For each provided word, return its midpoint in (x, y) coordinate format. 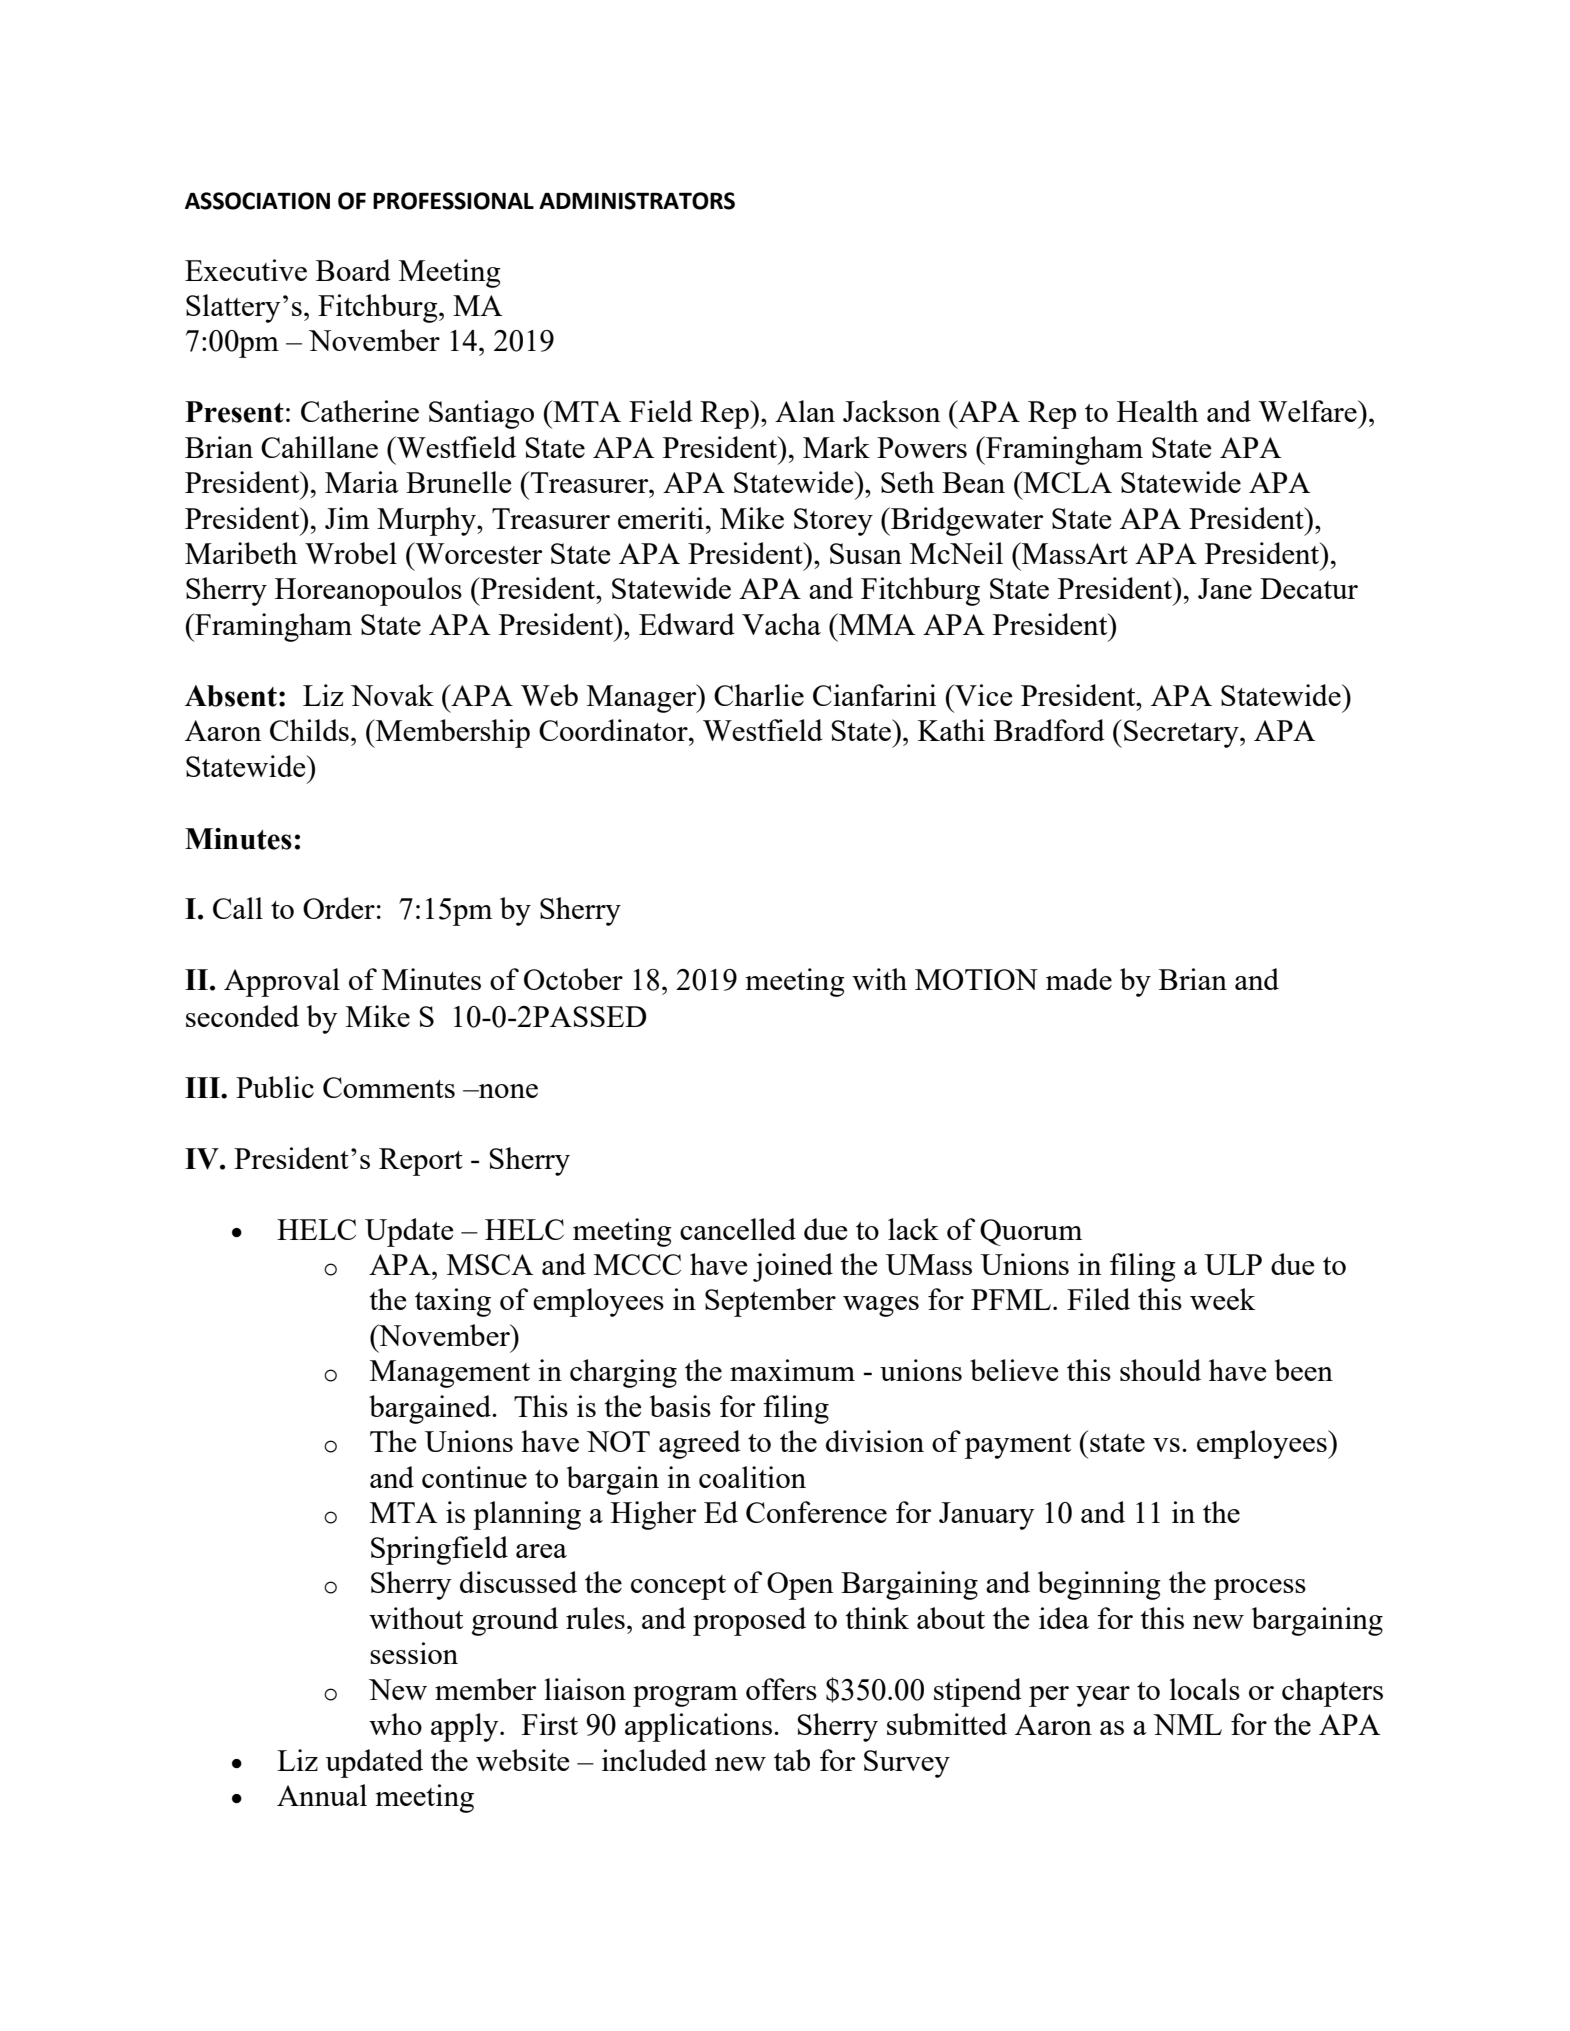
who (395, 1724)
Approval (282, 982)
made (1079, 979)
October (573, 979)
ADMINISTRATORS (637, 201)
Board (353, 270)
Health (1157, 411)
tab (792, 1760)
